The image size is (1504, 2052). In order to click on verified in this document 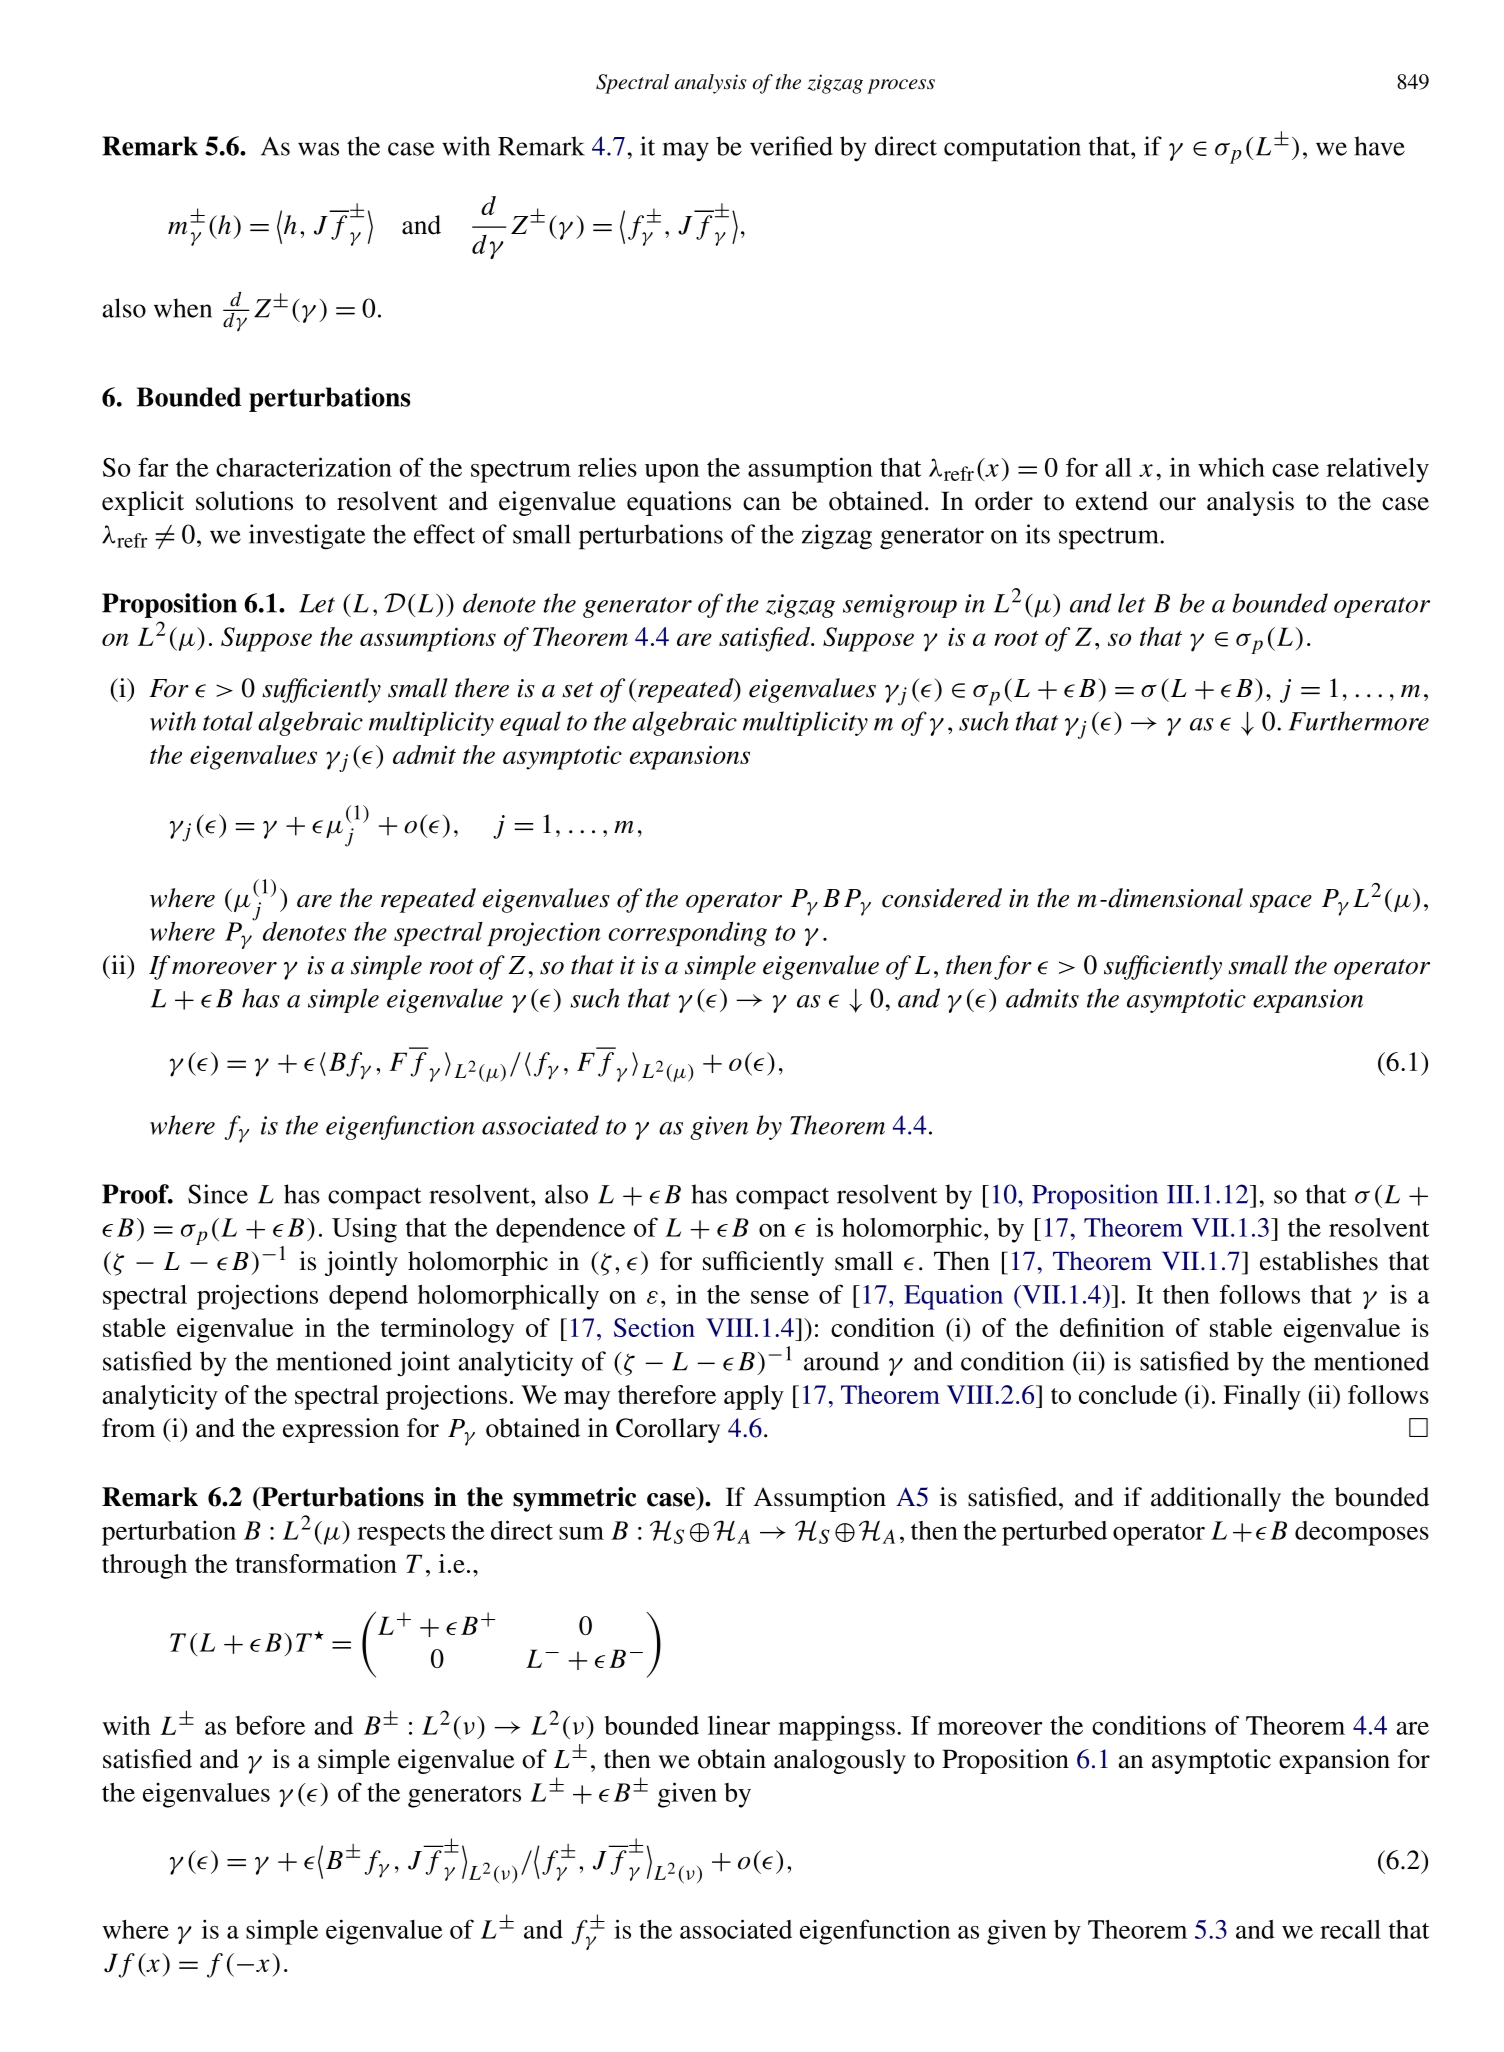, I will do `click(791, 146)`.
